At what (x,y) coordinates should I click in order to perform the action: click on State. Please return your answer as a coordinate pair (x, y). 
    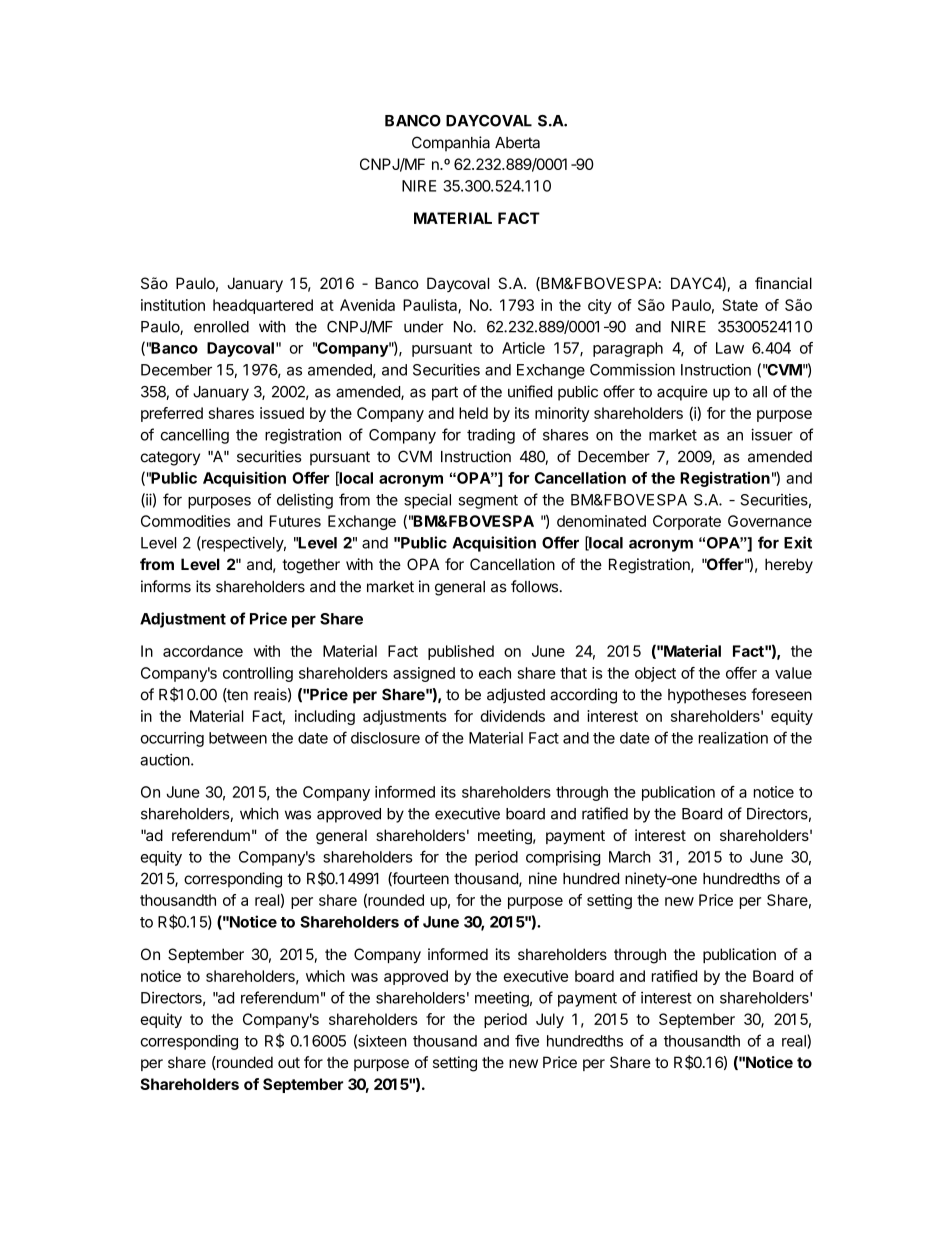
    Looking at the image, I should click on (740, 305).
